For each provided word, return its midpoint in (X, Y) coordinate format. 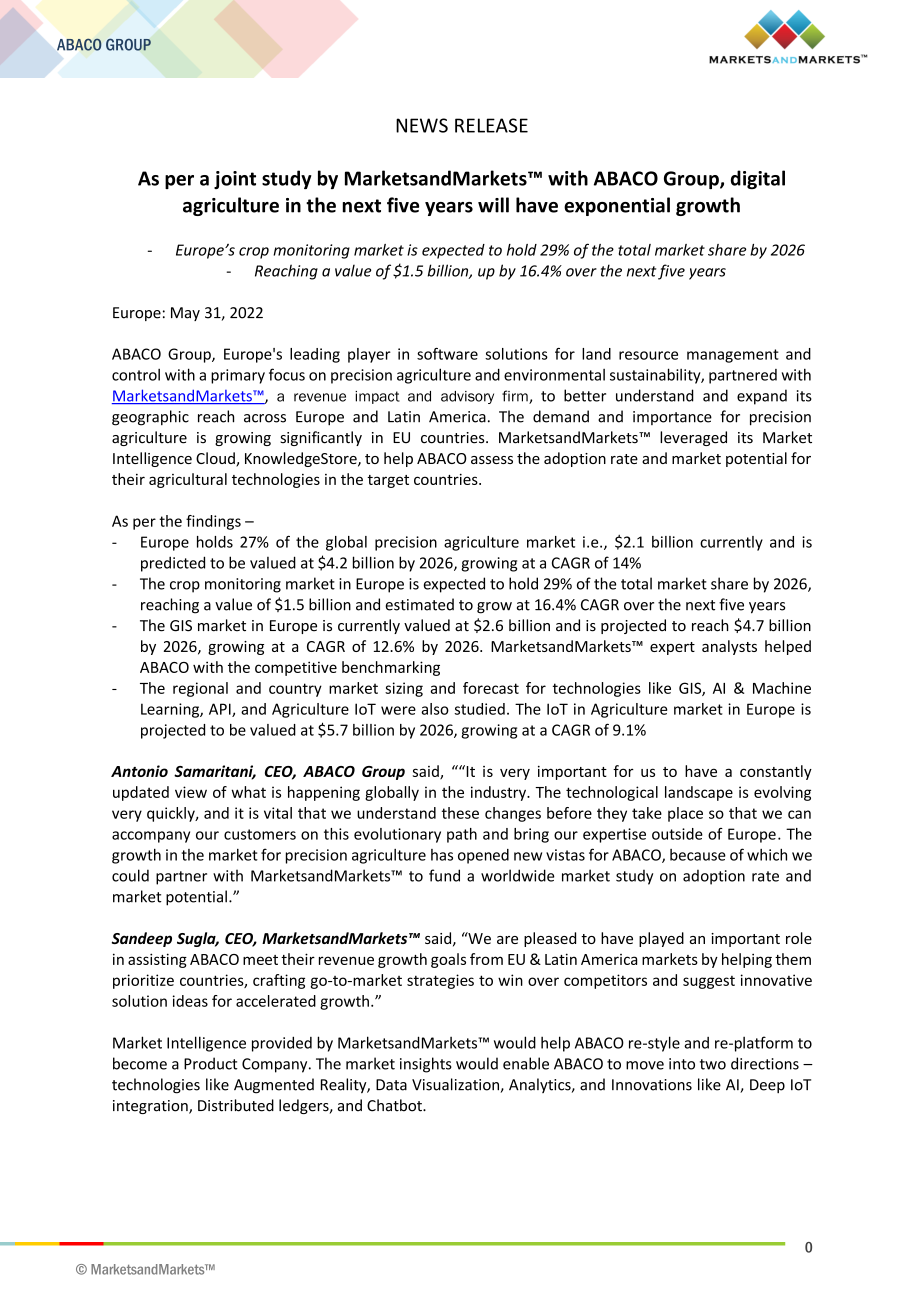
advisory (467, 397)
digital (758, 179)
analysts (729, 647)
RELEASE (491, 125)
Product (211, 1063)
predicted (173, 564)
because (698, 855)
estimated (419, 604)
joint (235, 180)
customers (260, 834)
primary (238, 376)
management (733, 356)
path (462, 835)
